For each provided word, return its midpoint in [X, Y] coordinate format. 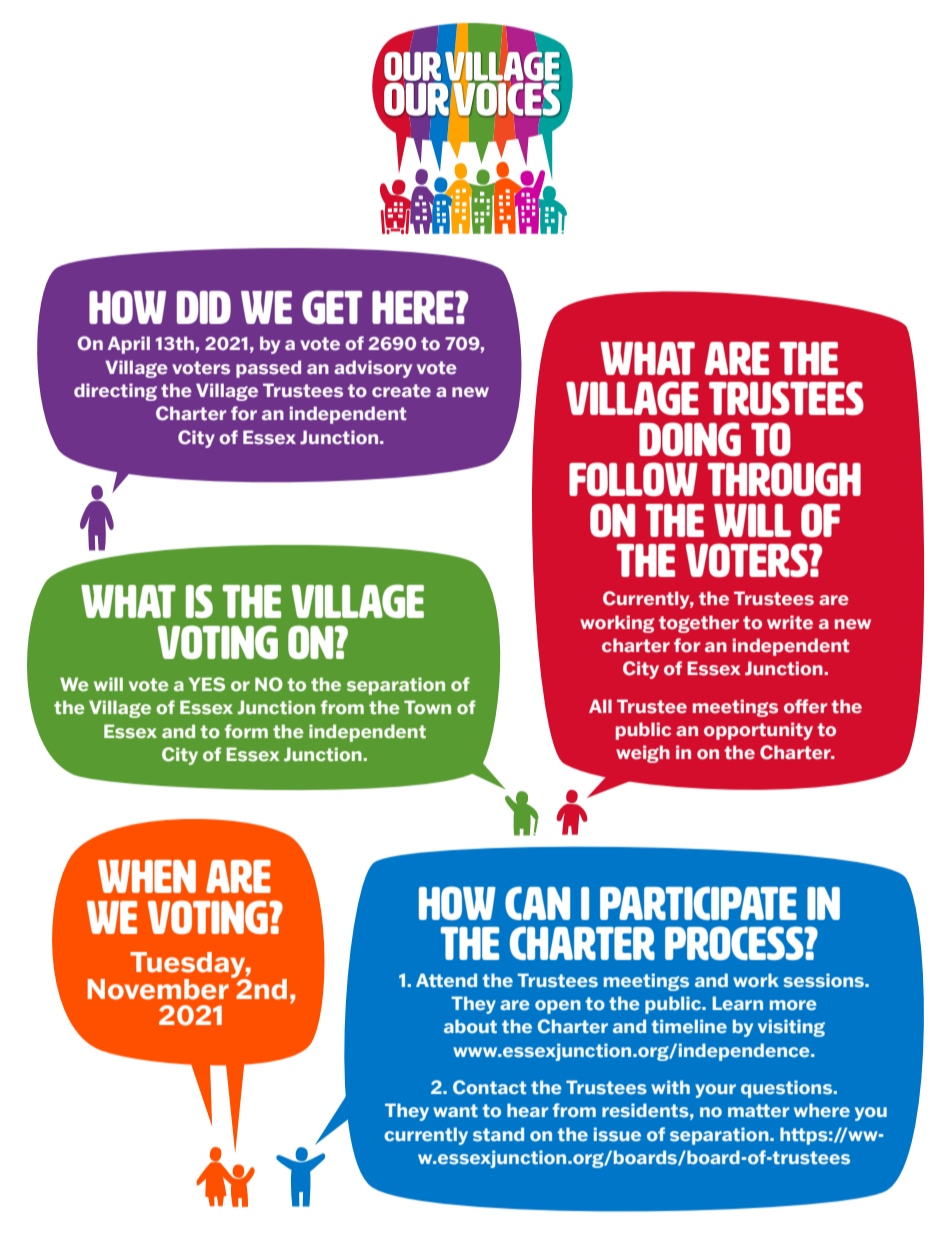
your [715, 1091]
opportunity [758, 731]
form [246, 731]
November [158, 989]
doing [690, 439]
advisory [373, 369]
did [204, 307]
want [455, 1111]
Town [427, 707]
